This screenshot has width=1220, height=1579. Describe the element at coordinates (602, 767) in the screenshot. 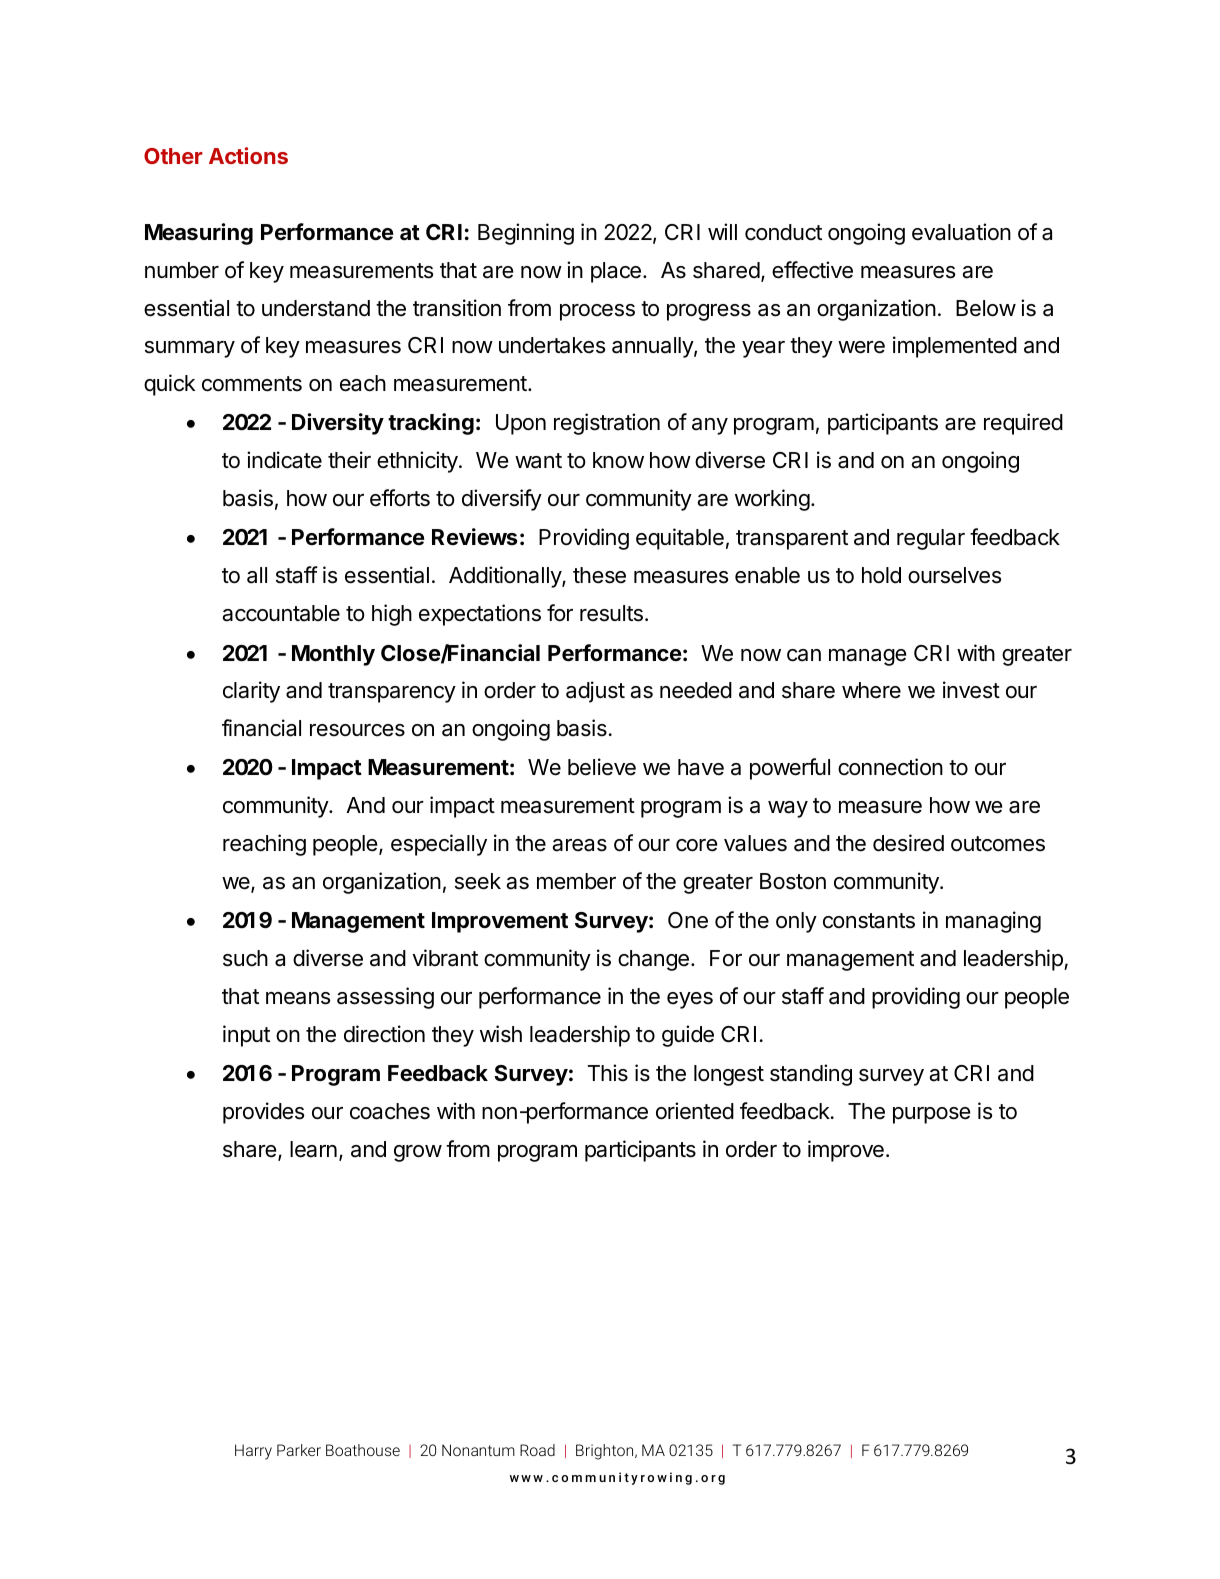

I see `believe` at that location.
